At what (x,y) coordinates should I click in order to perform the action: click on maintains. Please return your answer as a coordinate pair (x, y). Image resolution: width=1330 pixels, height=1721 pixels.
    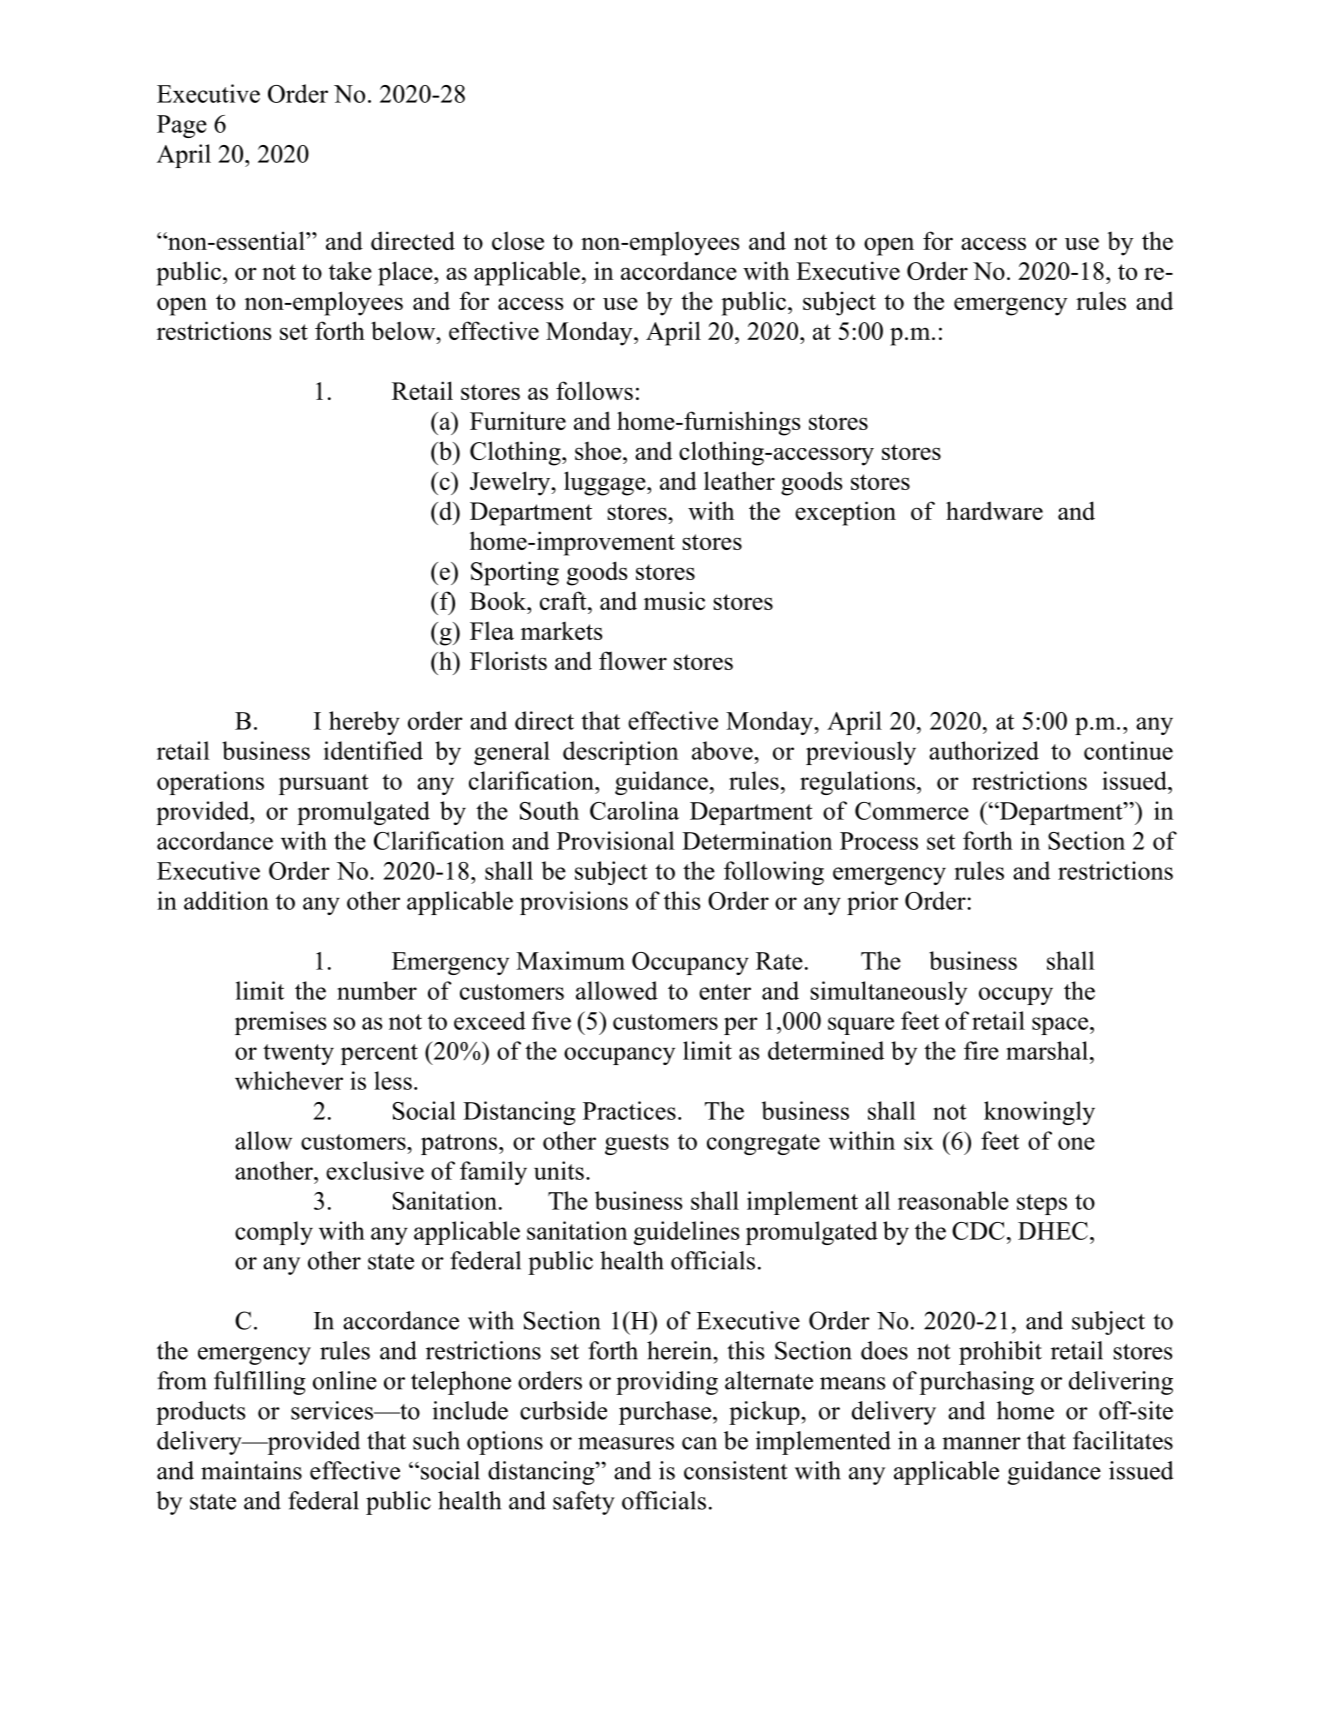
    Looking at the image, I should click on (251, 1470).
